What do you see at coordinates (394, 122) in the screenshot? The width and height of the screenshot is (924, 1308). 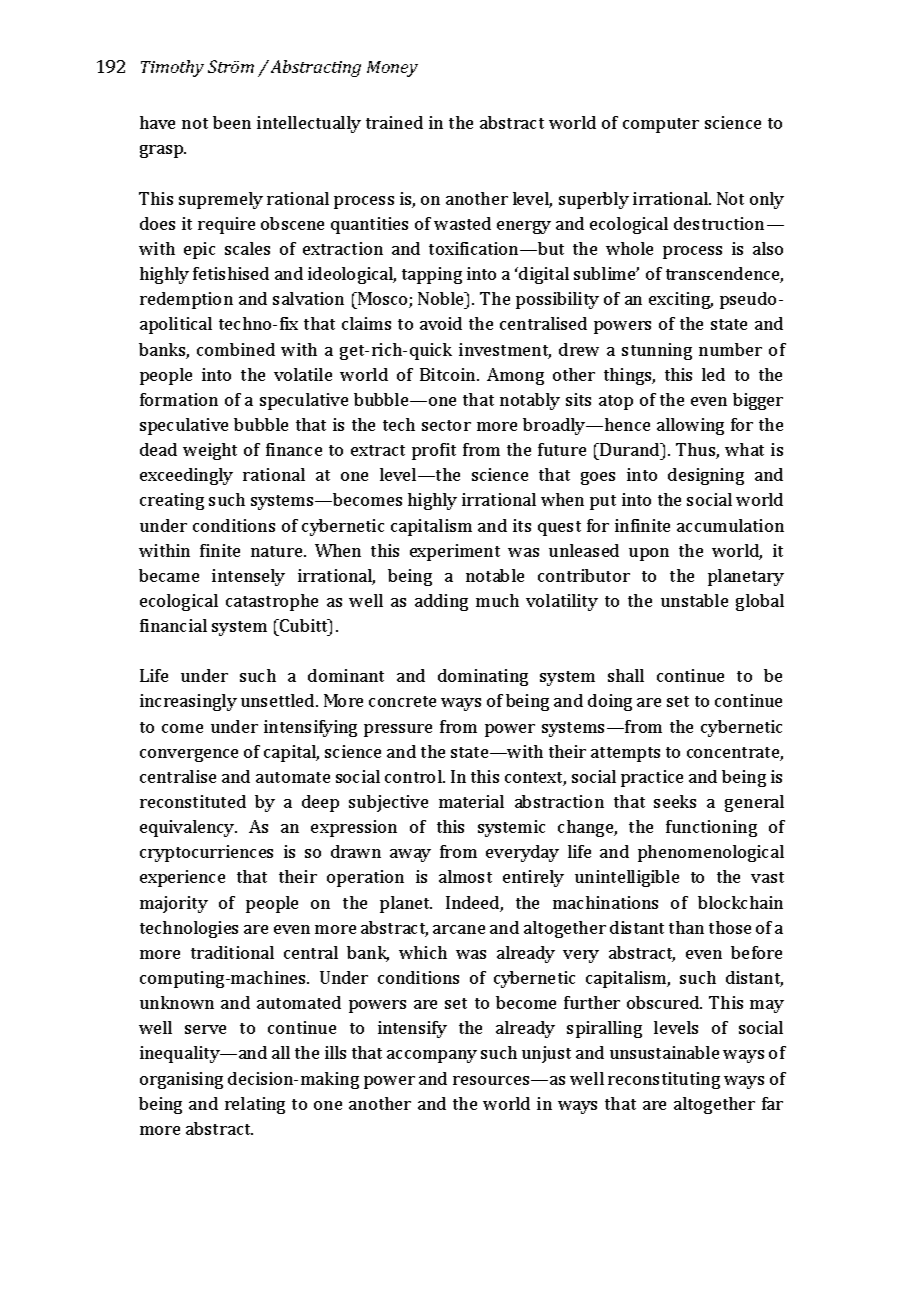 I see `trained` at bounding box center [394, 122].
